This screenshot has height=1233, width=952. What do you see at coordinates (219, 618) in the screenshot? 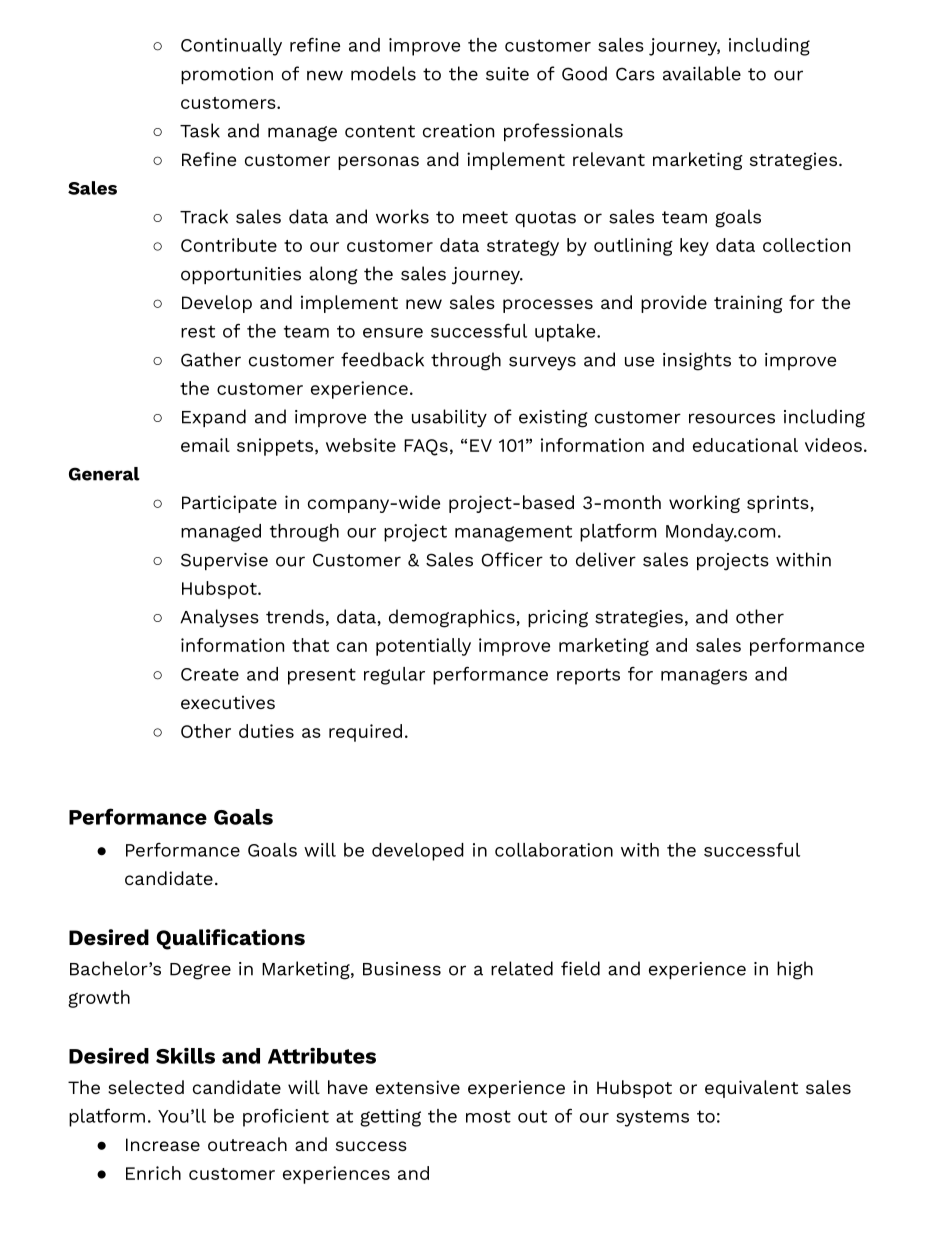
I see `Analyses` at bounding box center [219, 618].
